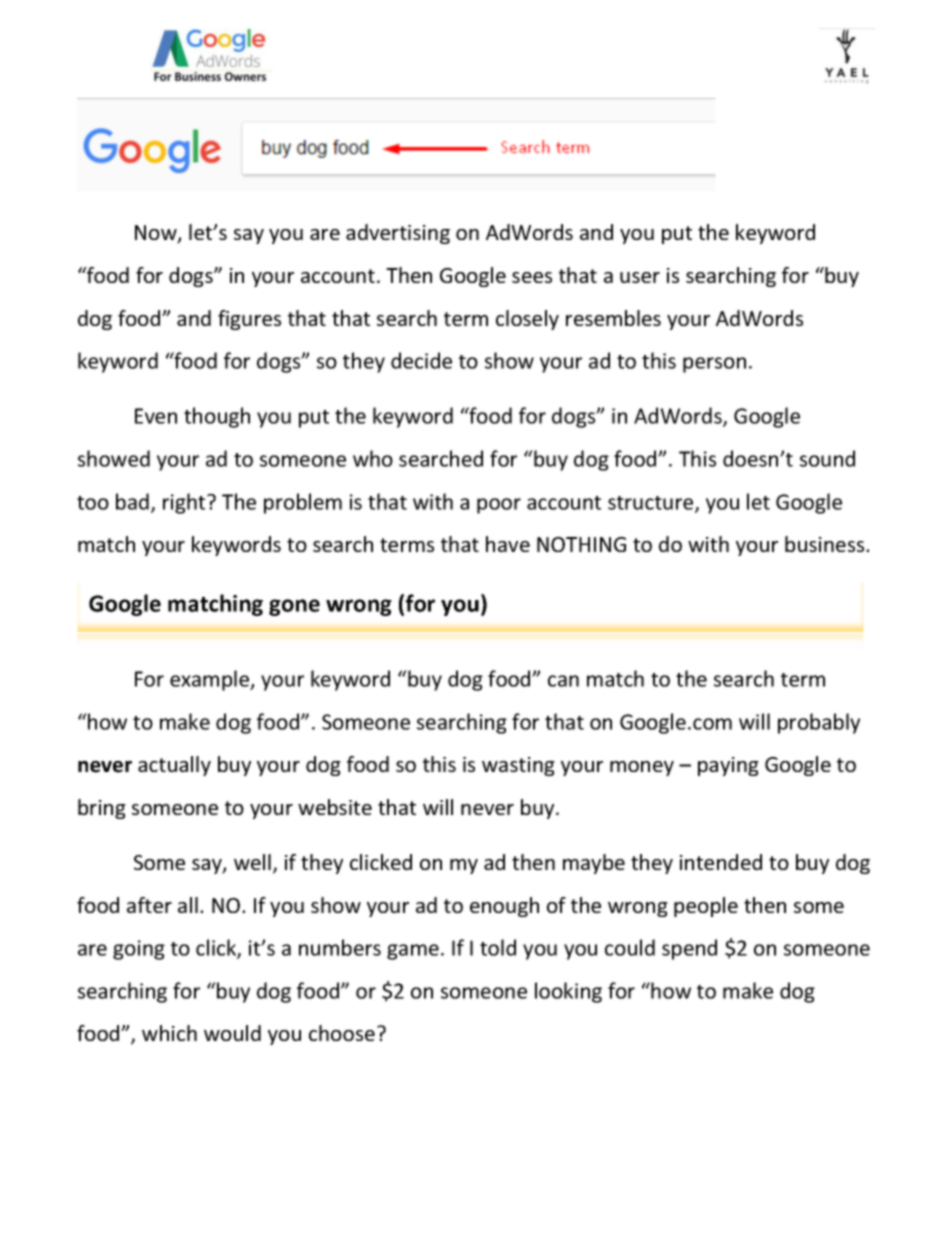 This screenshot has height=1233, width=952. What do you see at coordinates (169, 1033) in the screenshot?
I see `which` at bounding box center [169, 1033].
